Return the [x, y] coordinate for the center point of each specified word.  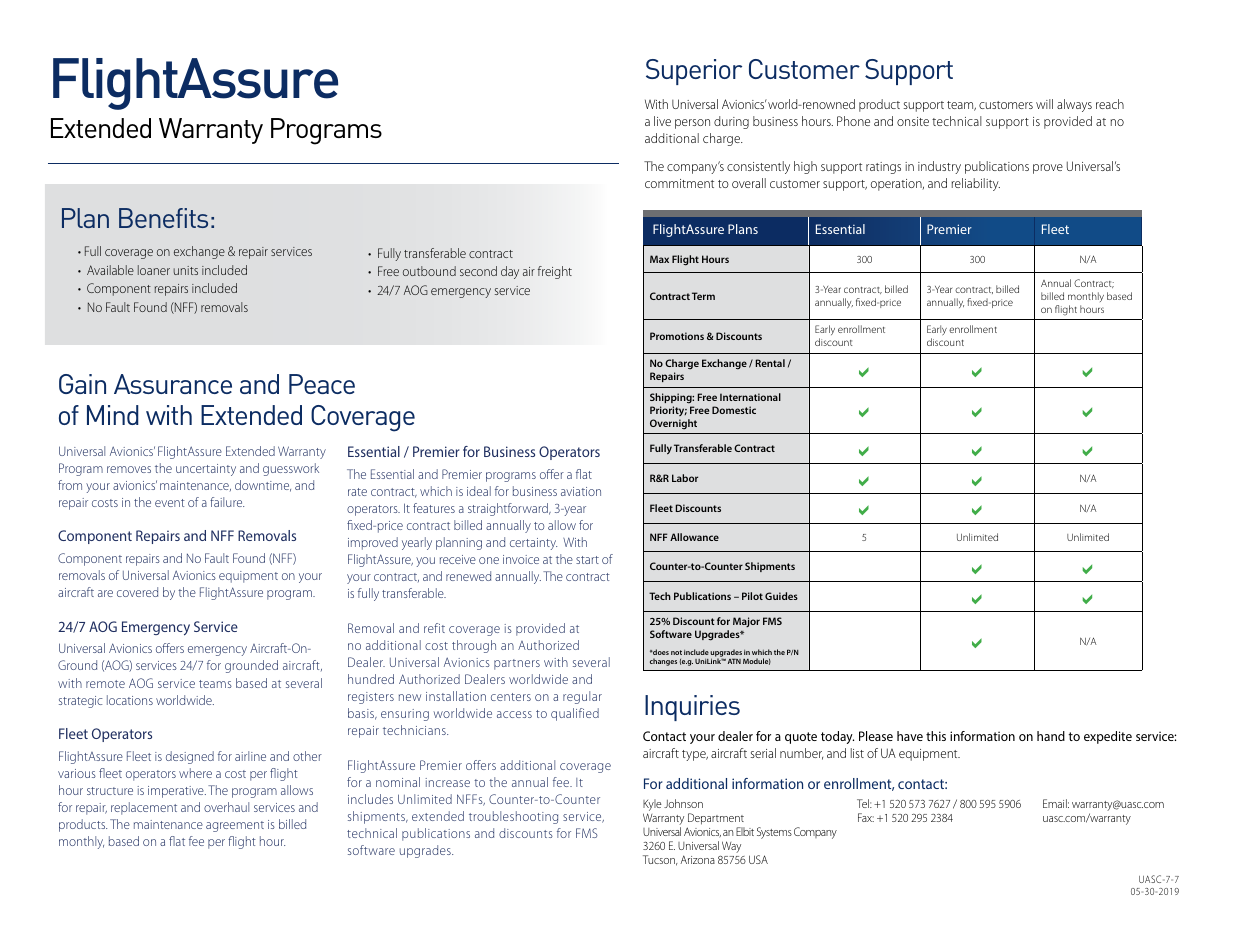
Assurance [173, 384]
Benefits [163, 218]
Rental [770, 363]
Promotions [677, 336]
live [662, 121]
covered [137, 592]
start [587, 560]
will [1044, 104]
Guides [781, 596]
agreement [235, 826]
